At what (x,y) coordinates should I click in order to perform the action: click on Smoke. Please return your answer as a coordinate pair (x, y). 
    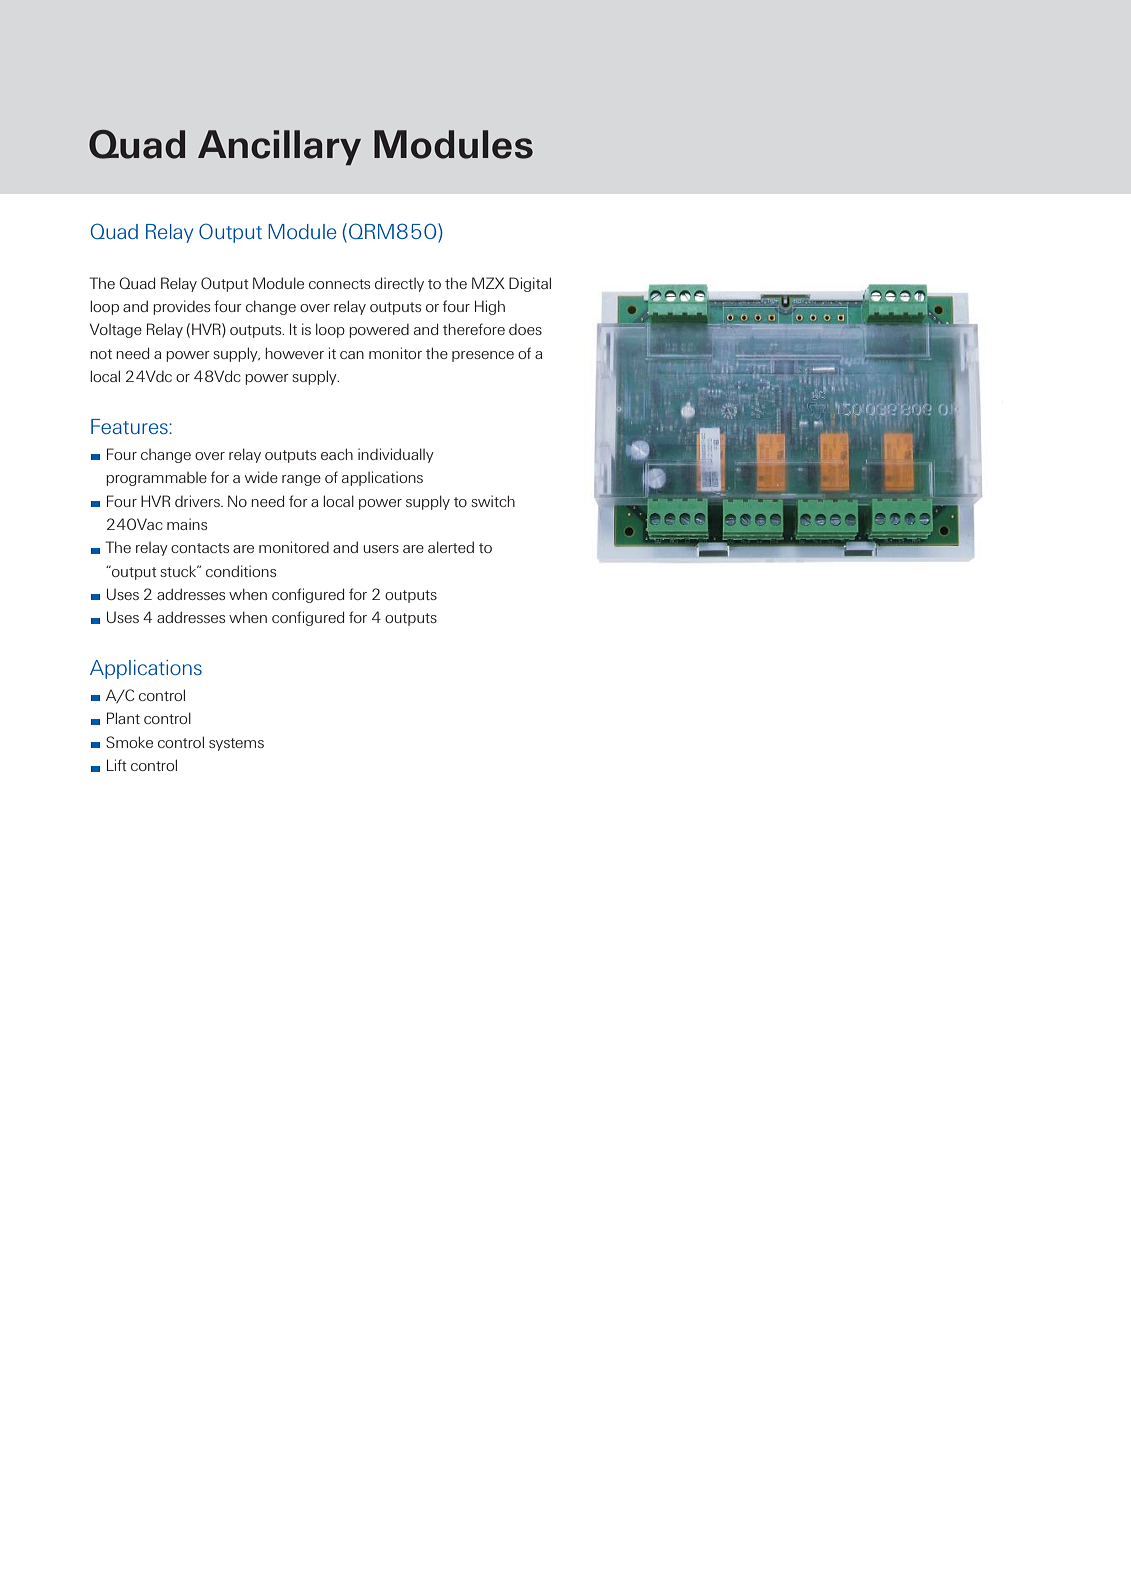
    Looking at the image, I should click on (129, 742).
